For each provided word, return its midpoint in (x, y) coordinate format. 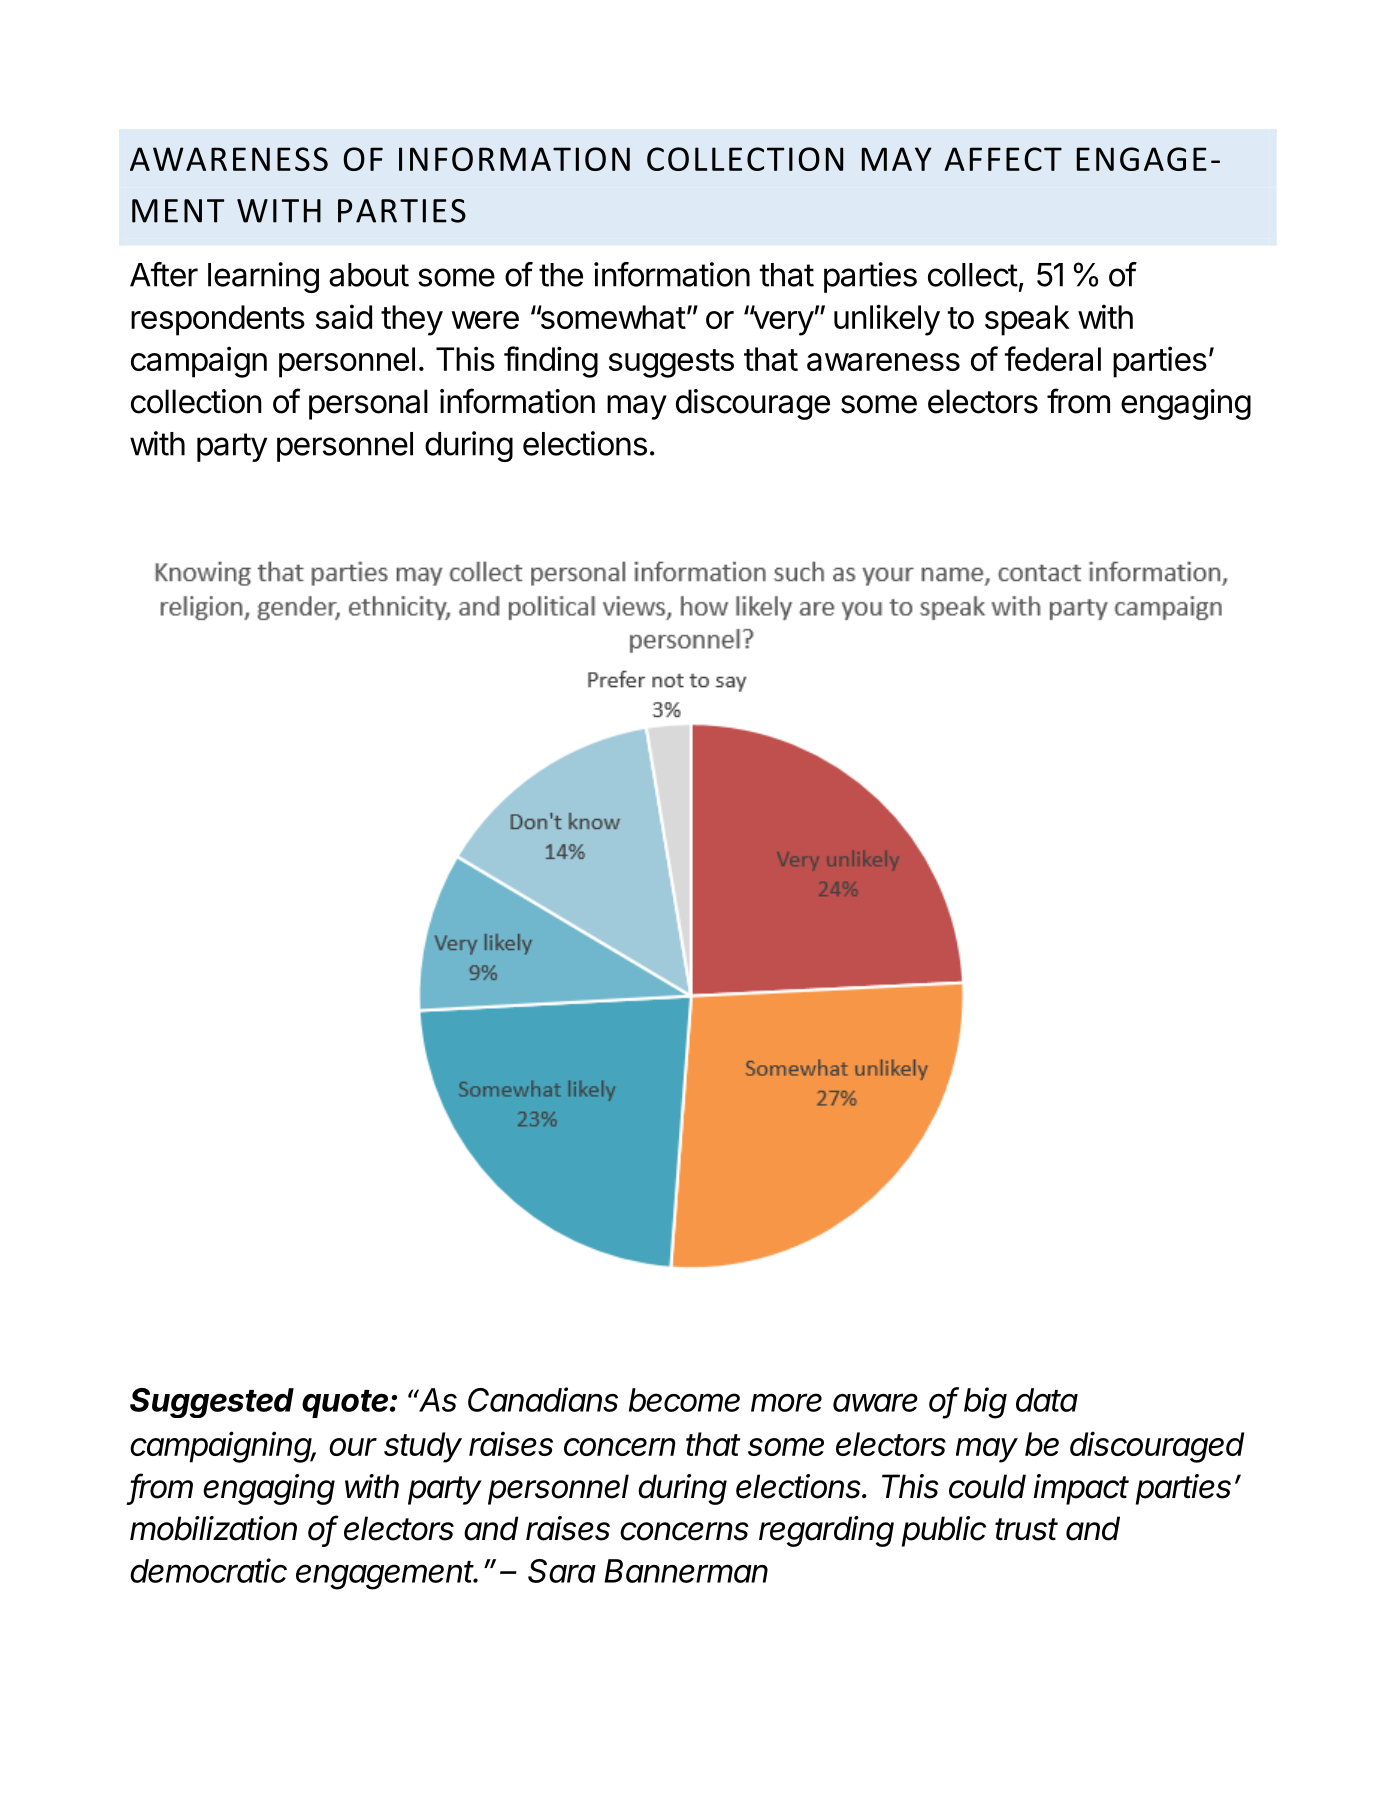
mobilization (213, 1528)
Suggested (212, 1403)
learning (263, 277)
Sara (562, 1571)
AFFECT (1003, 159)
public (944, 1531)
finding (551, 362)
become (684, 1400)
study (423, 1447)
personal (368, 404)
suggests (671, 363)
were (485, 320)
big (985, 1403)
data (1047, 1400)
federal (1053, 358)
